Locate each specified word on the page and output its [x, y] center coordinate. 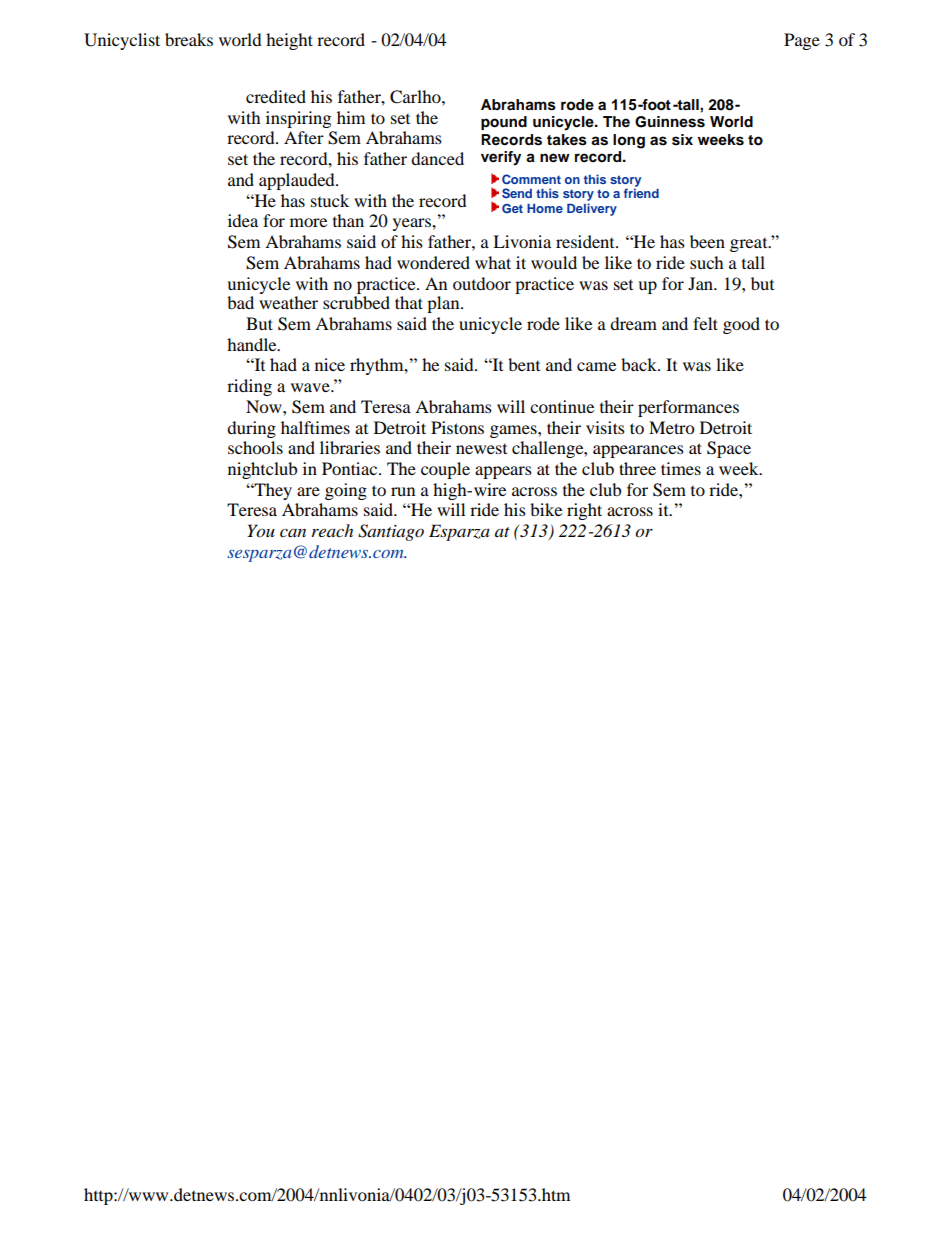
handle [253, 344]
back [640, 364]
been [707, 241]
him [351, 117]
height [289, 41]
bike [546, 509]
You [261, 531]
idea [243, 220]
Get [512, 208]
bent [524, 364]
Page [802, 41]
